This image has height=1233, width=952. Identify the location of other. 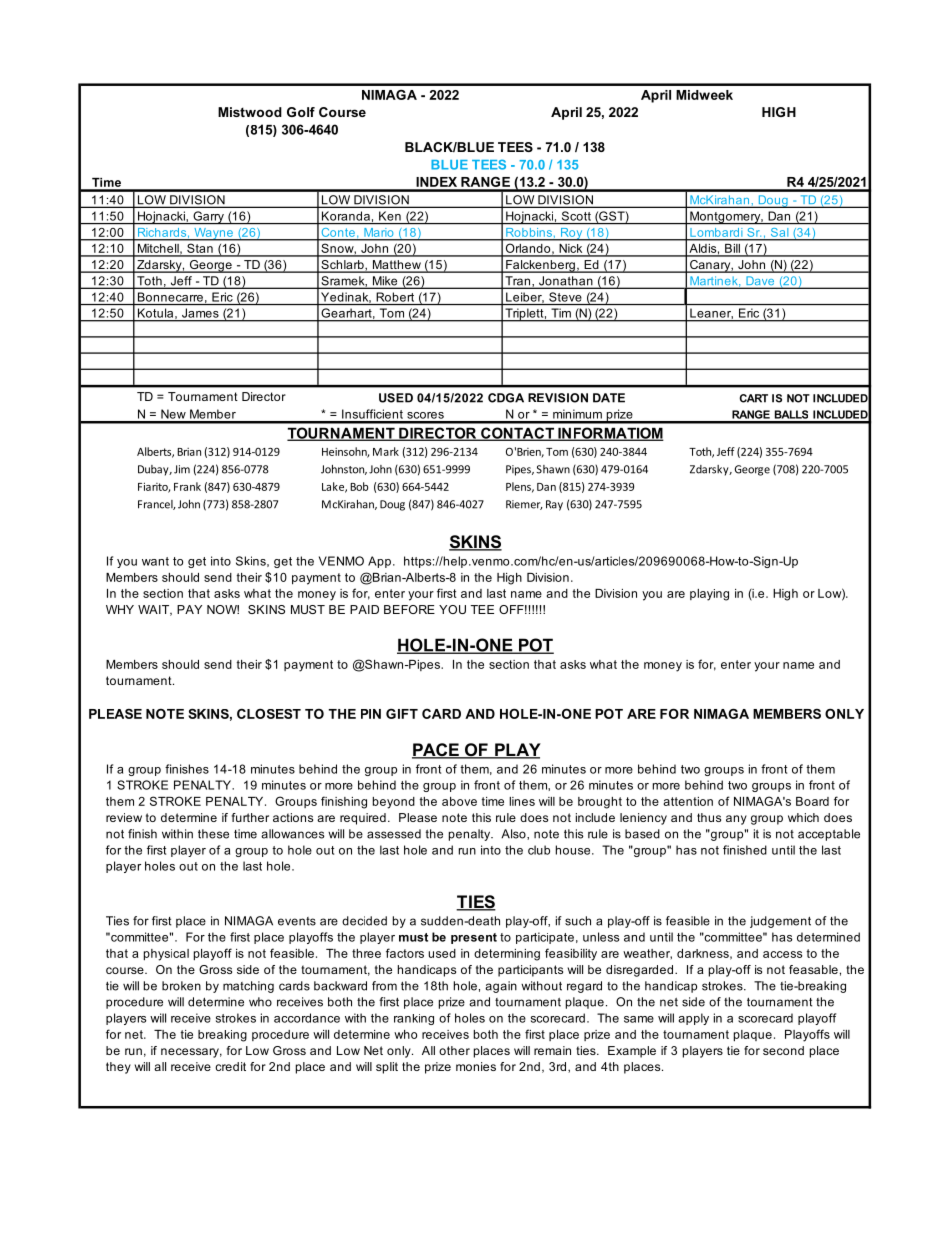
(454, 1050).
